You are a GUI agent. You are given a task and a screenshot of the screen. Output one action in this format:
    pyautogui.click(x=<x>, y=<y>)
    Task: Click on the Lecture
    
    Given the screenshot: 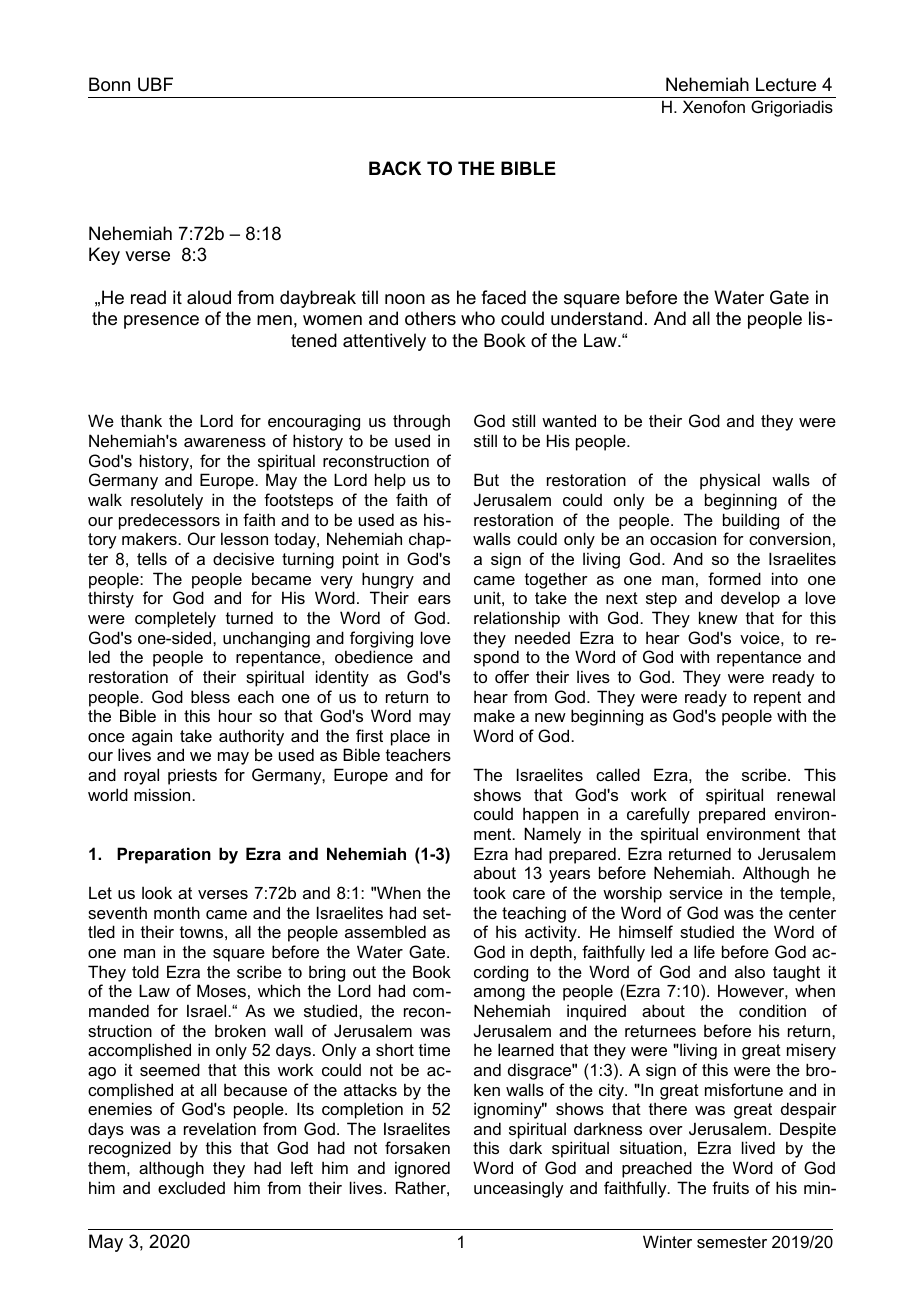 What is the action you would take?
    pyautogui.click(x=786, y=84)
